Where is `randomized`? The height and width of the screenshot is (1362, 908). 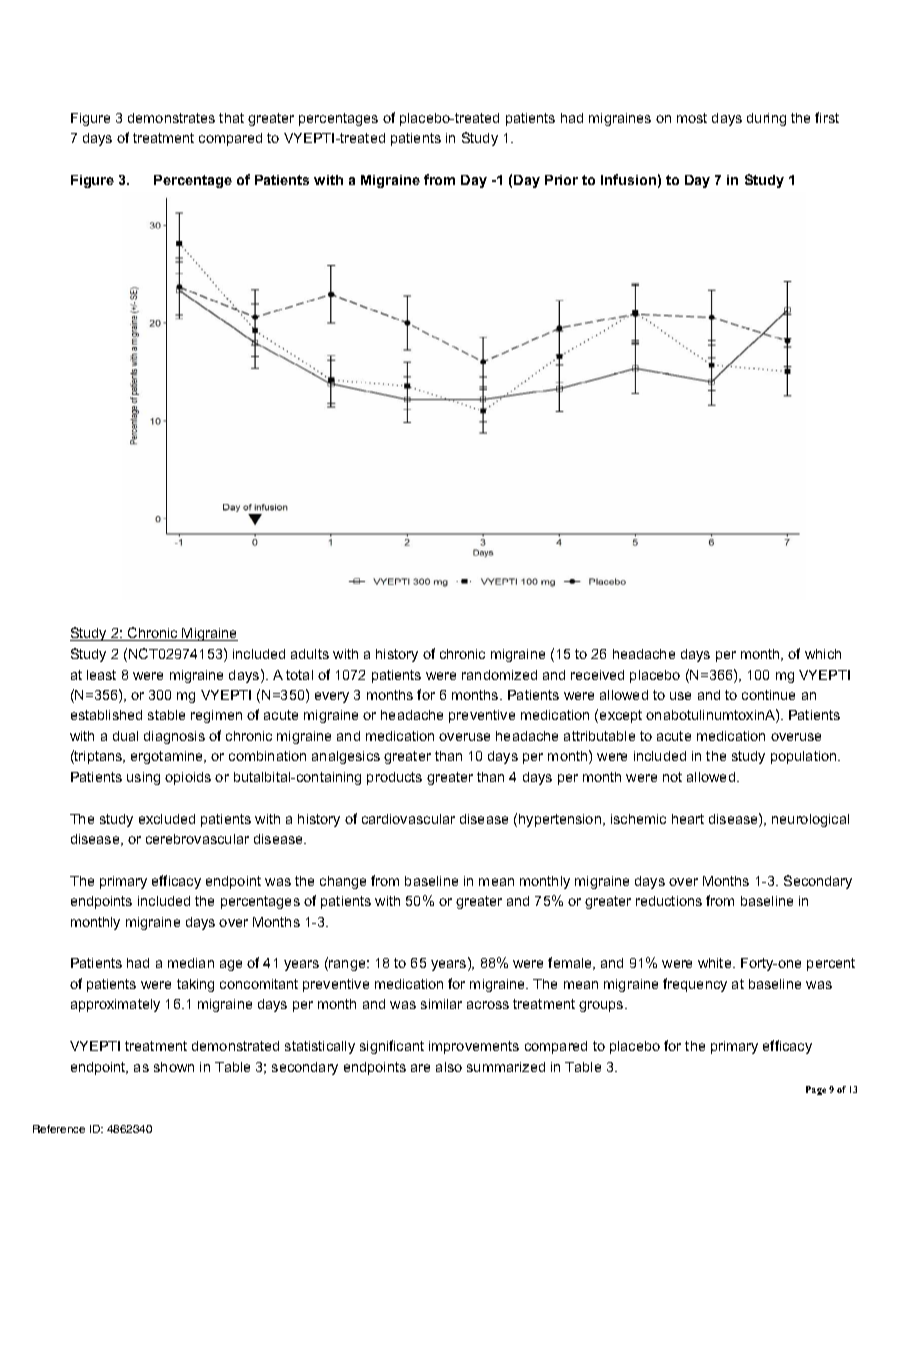
randomized is located at coordinates (499, 675).
